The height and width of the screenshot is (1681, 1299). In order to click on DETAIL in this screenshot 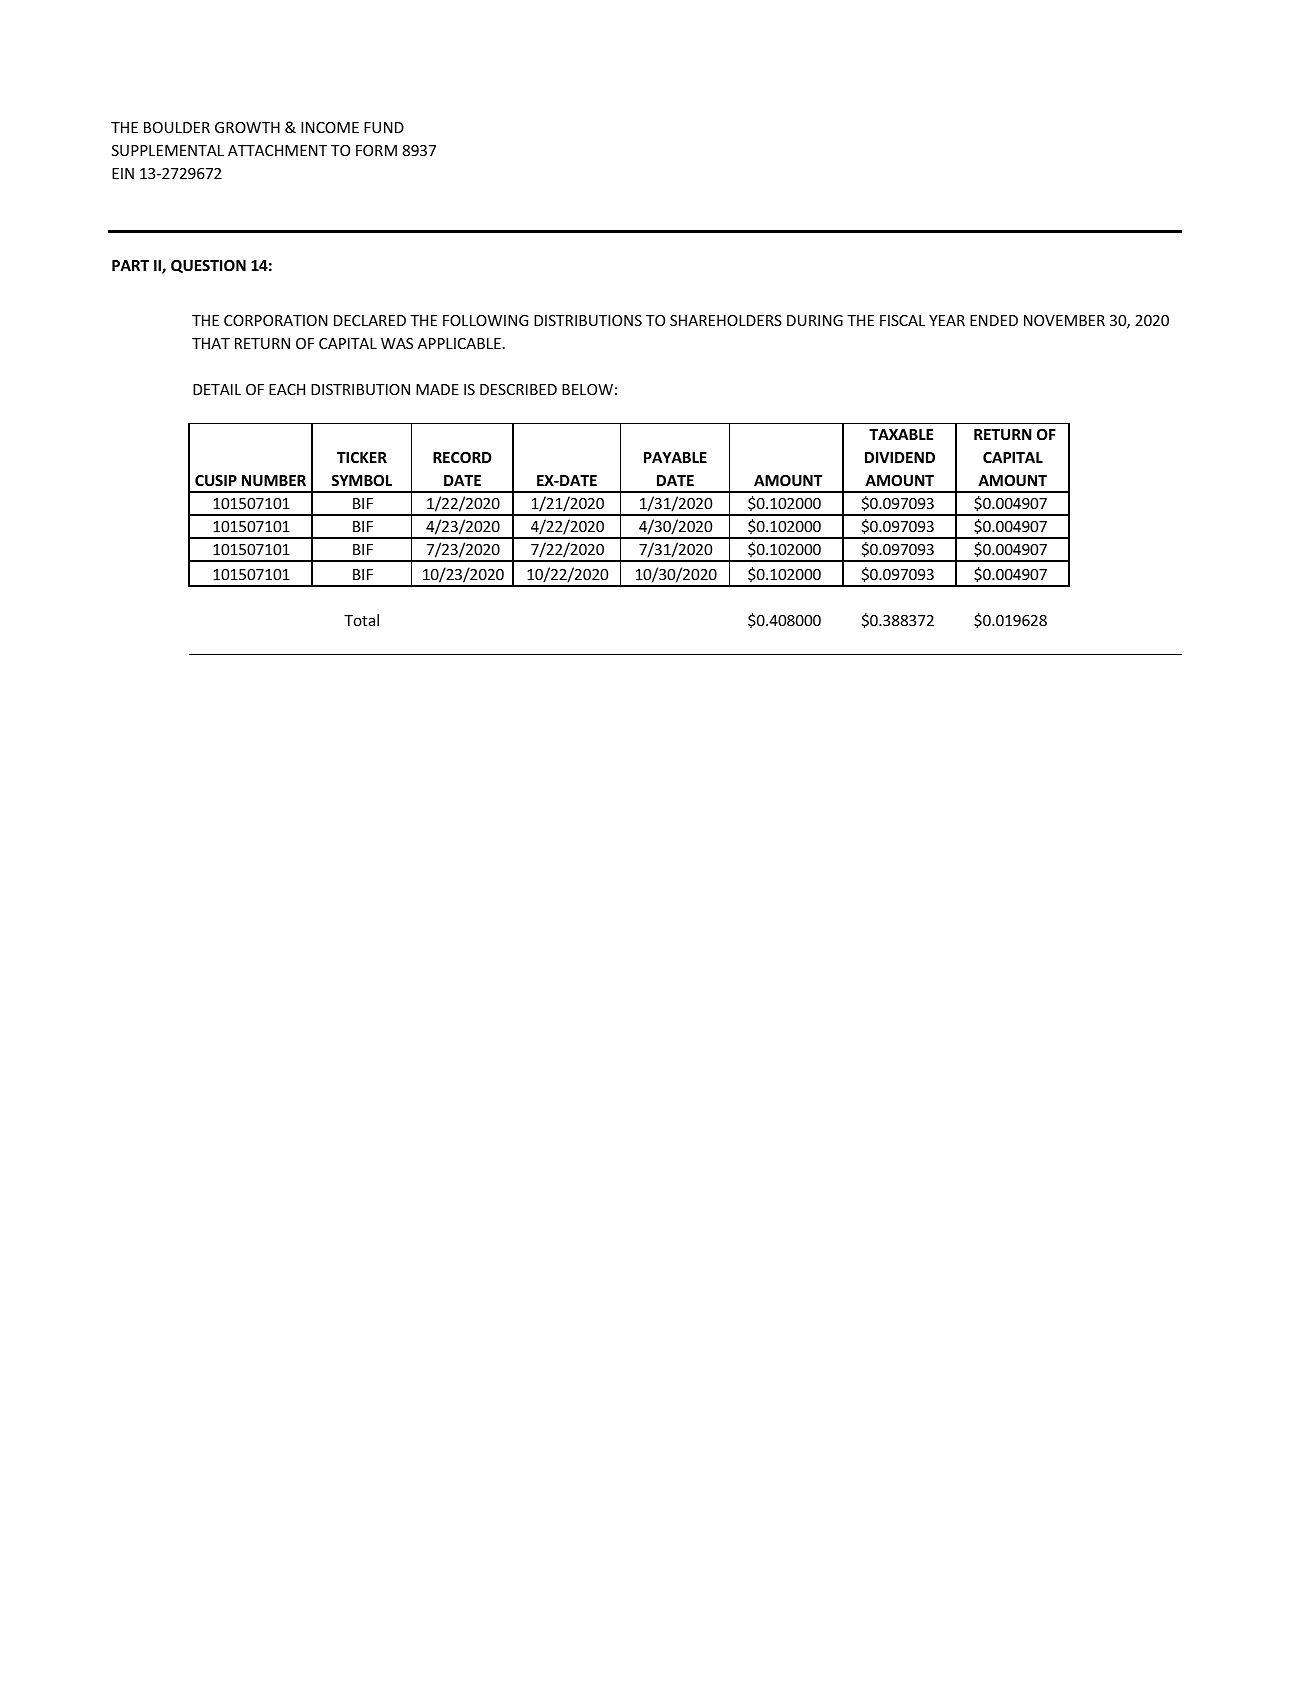, I will do `click(217, 389)`.
